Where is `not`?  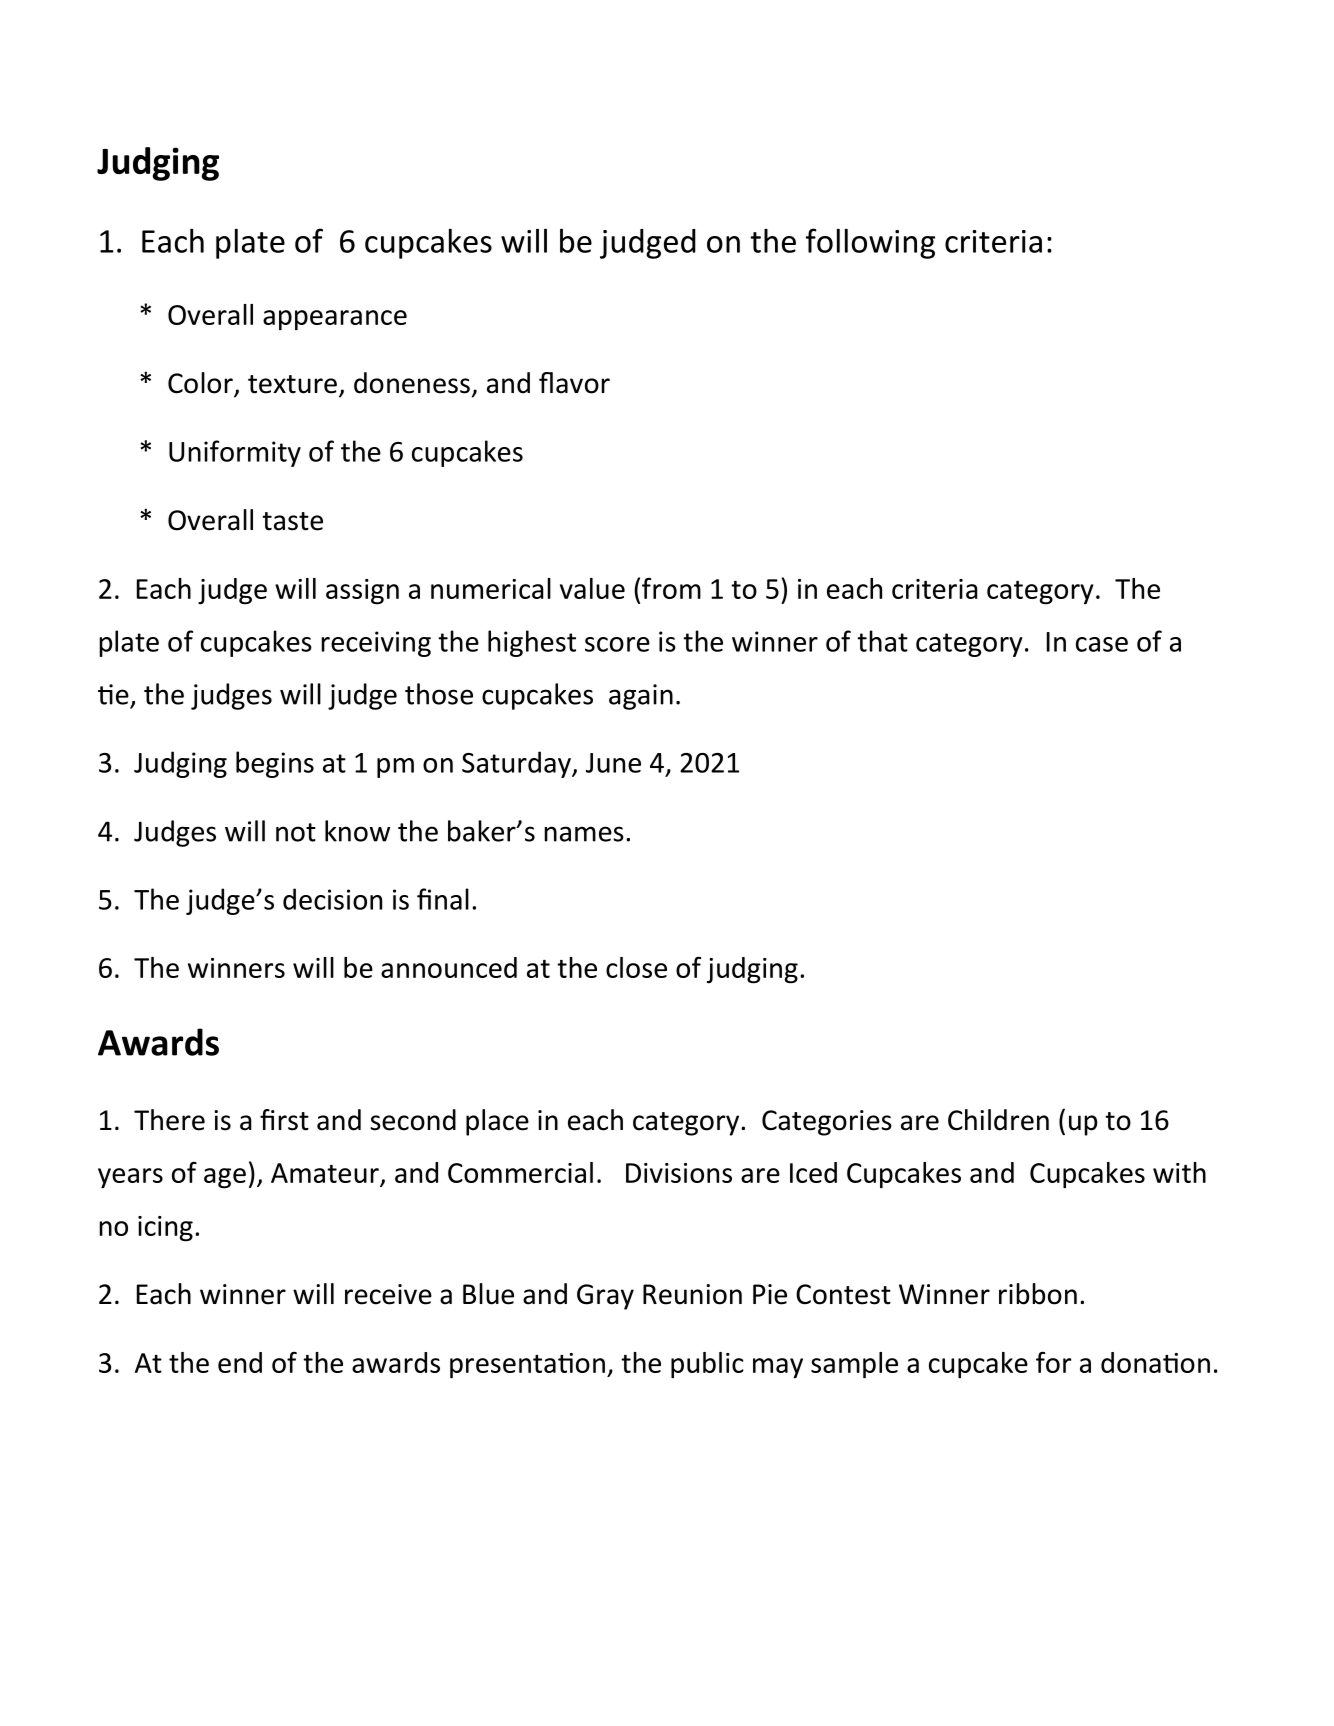
not is located at coordinates (296, 832).
